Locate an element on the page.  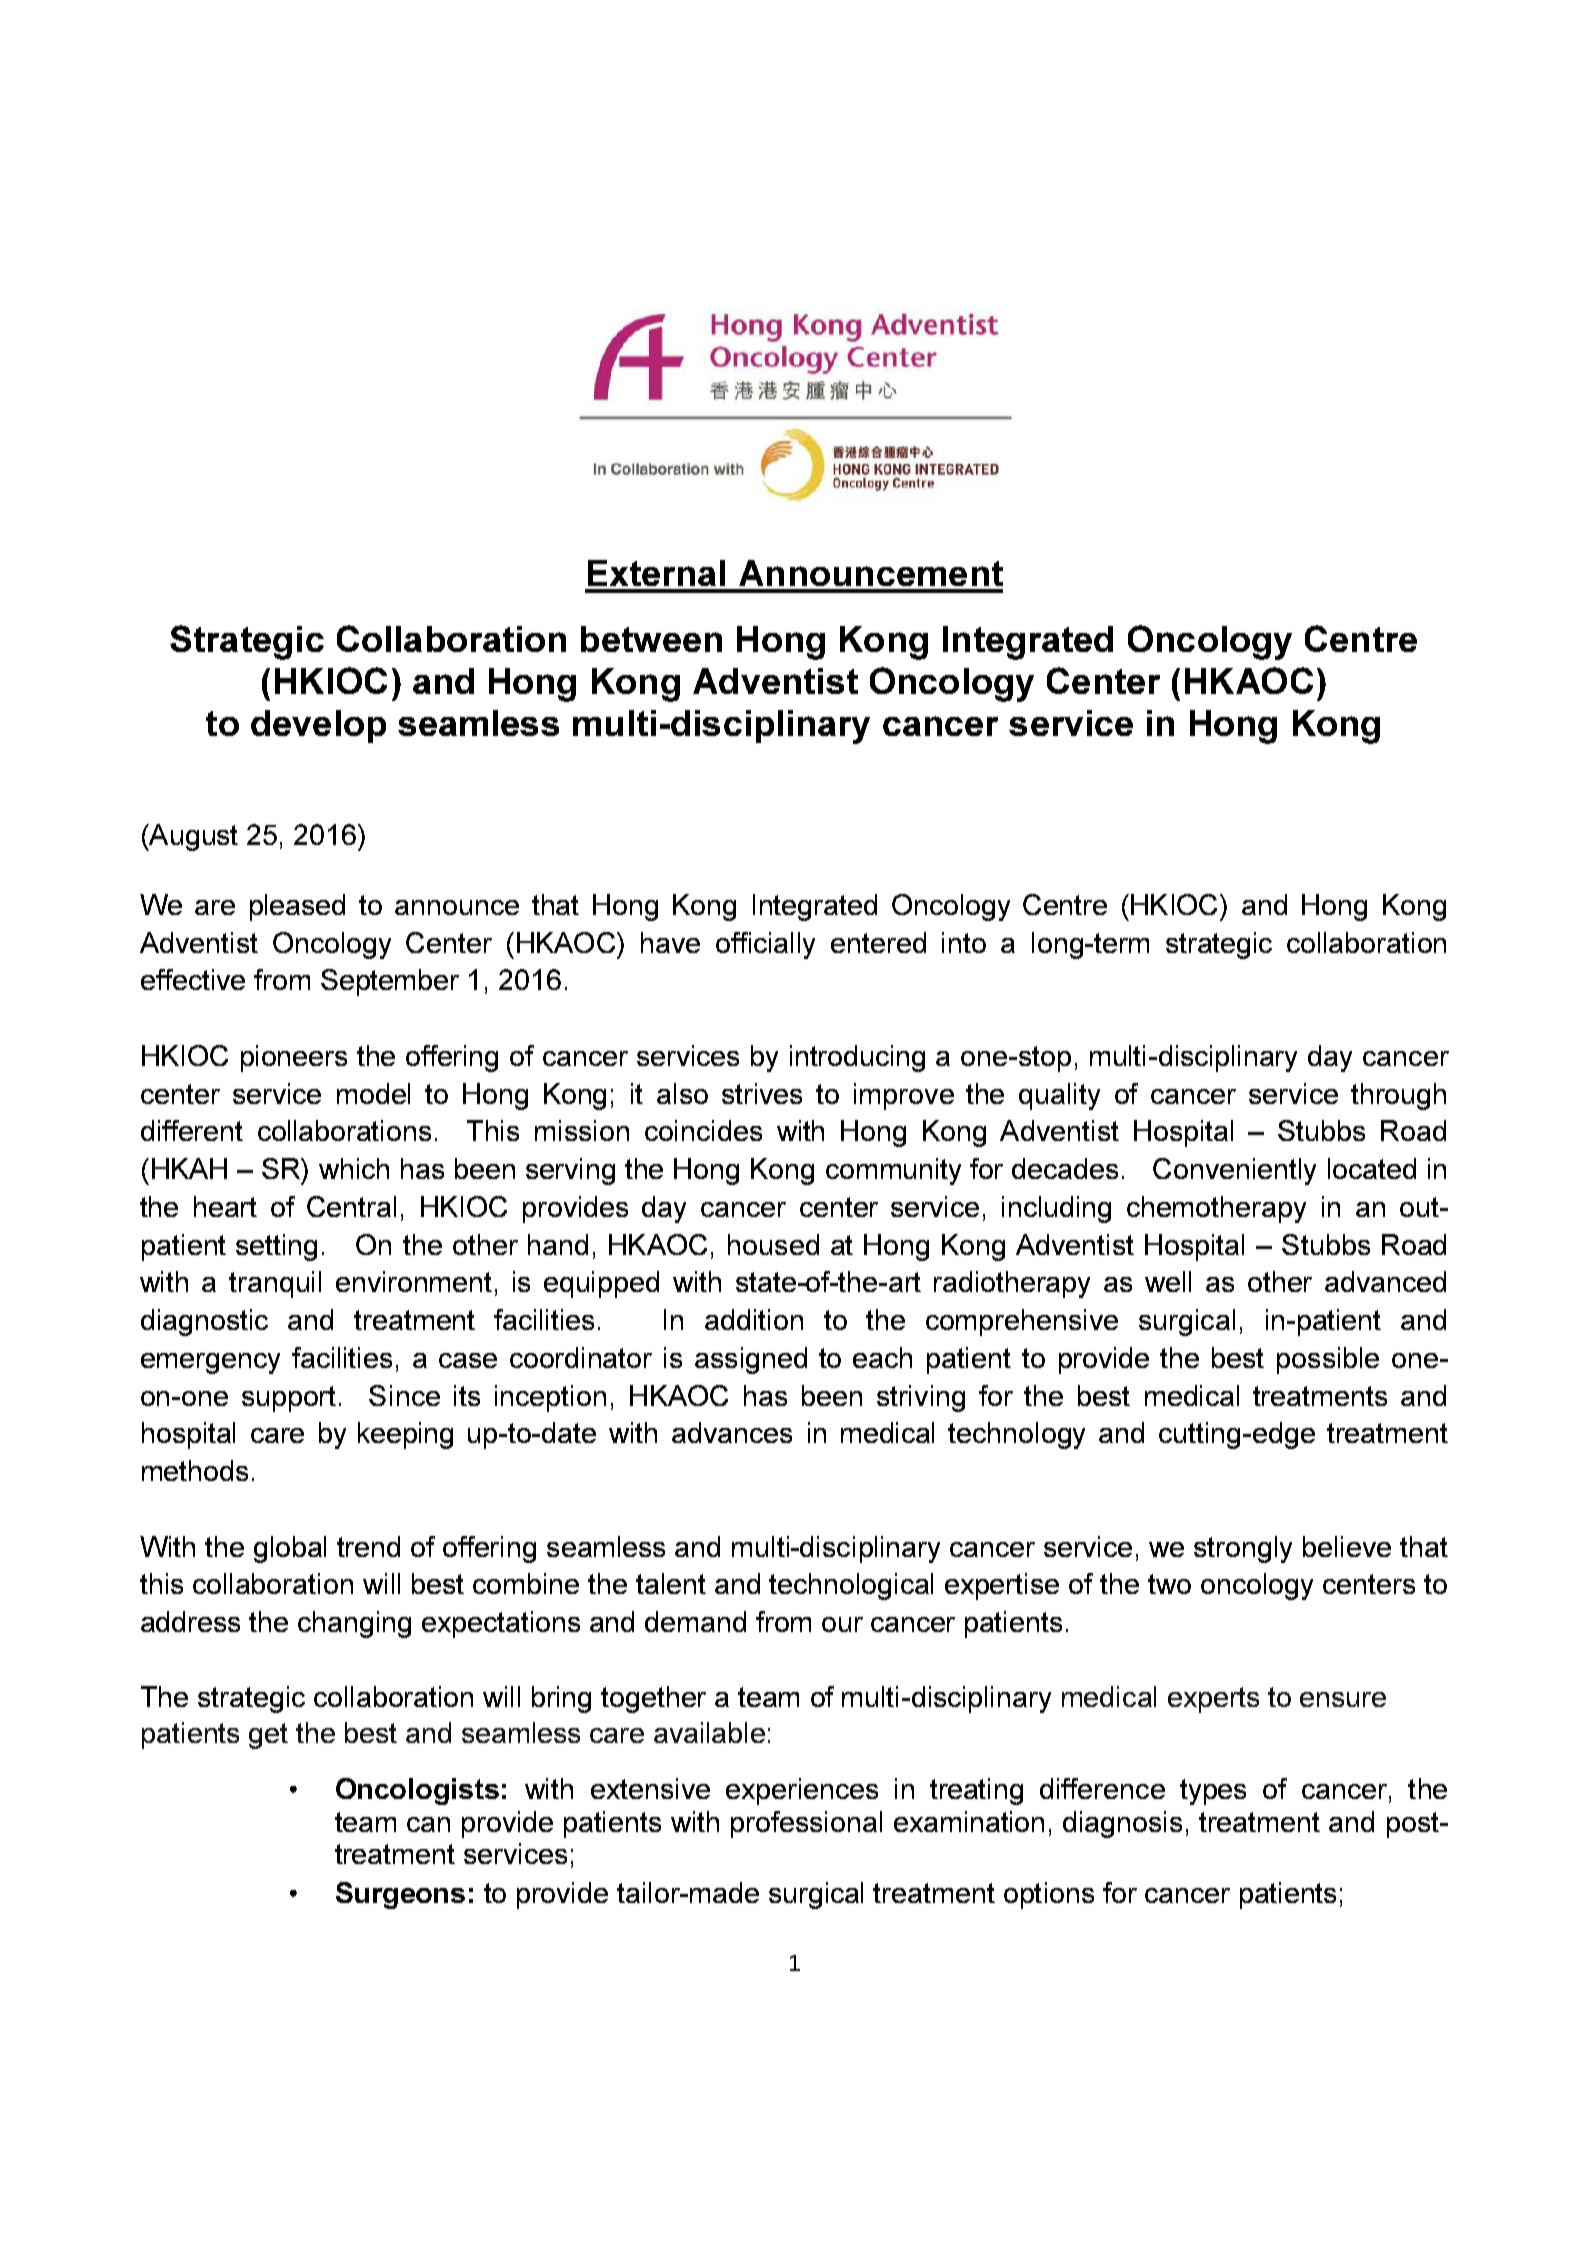
professional is located at coordinates (806, 1824).
